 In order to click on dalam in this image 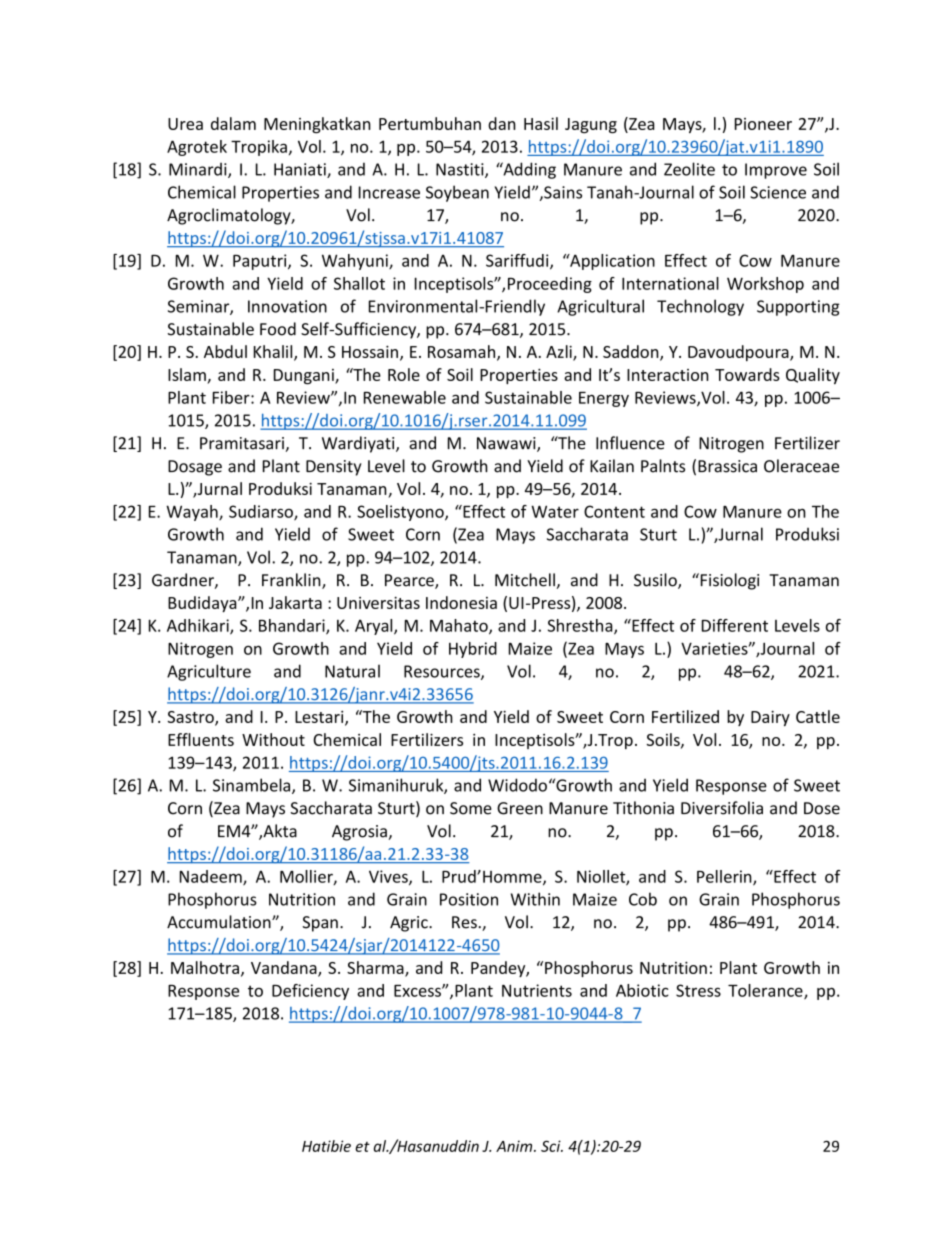, I will do `click(233, 123)`.
